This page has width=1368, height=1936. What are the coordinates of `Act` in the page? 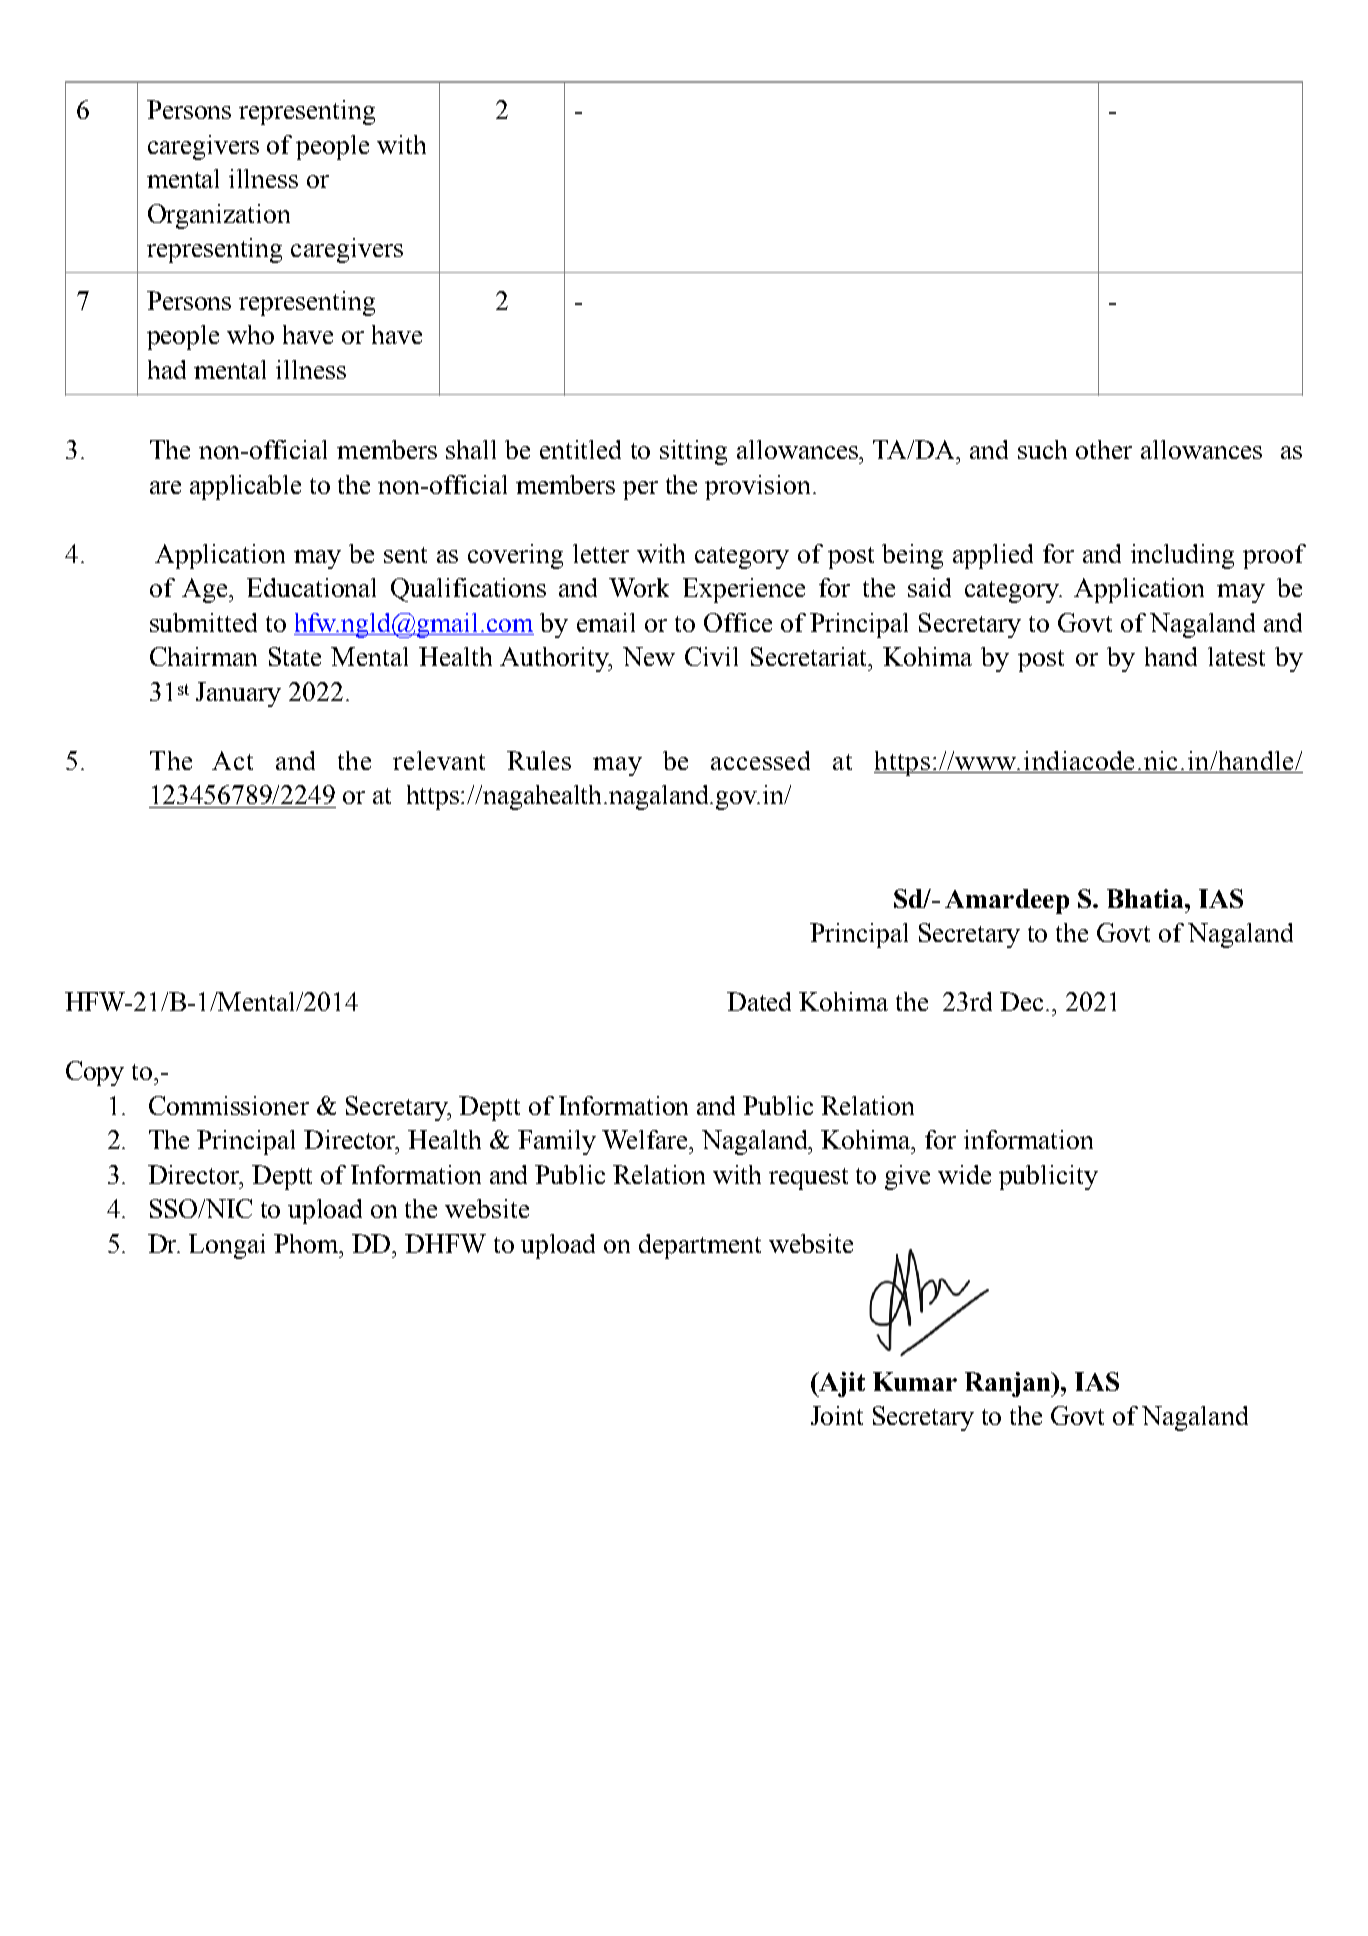 It's located at (232, 760).
